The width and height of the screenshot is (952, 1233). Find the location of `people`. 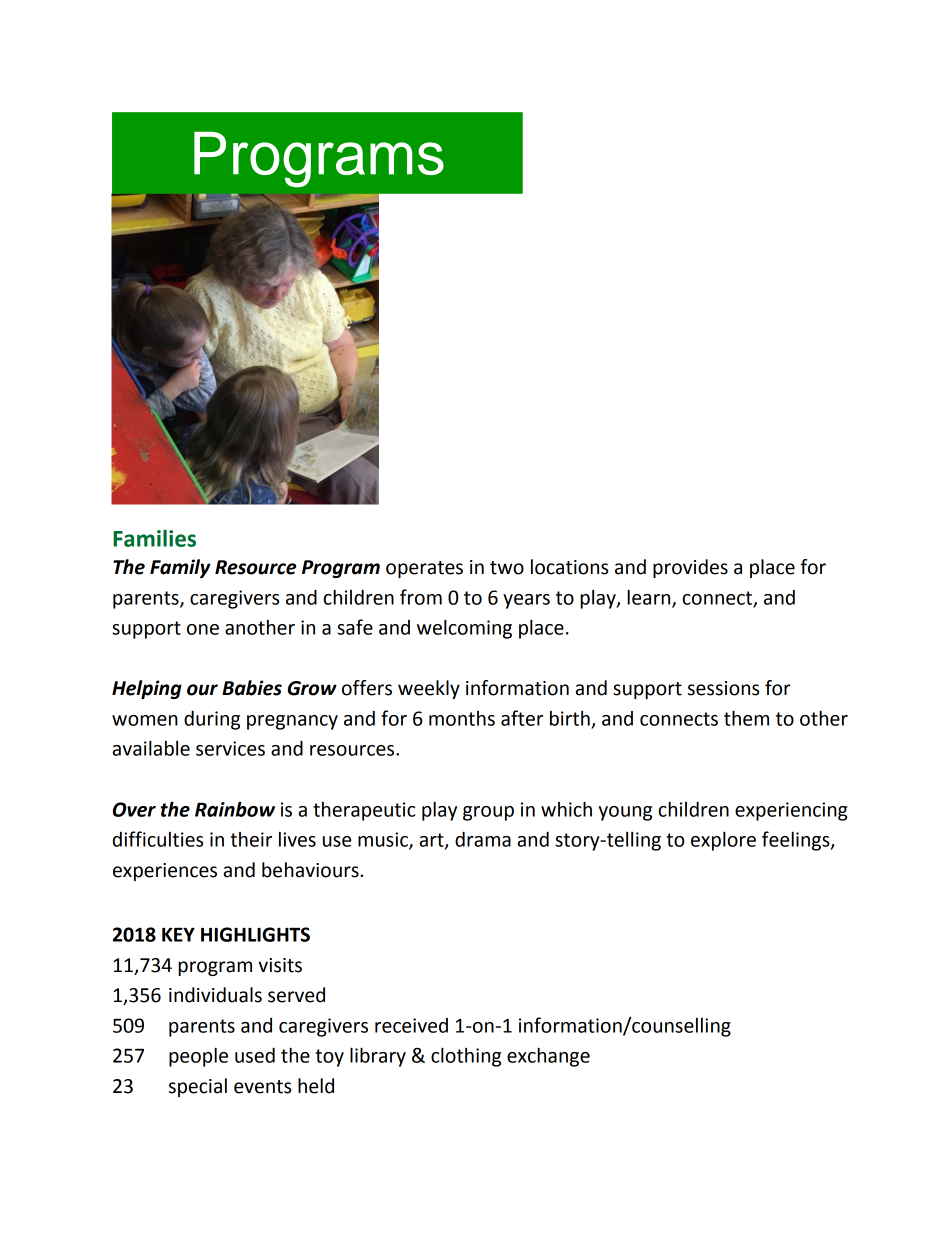

people is located at coordinates (198, 1057).
